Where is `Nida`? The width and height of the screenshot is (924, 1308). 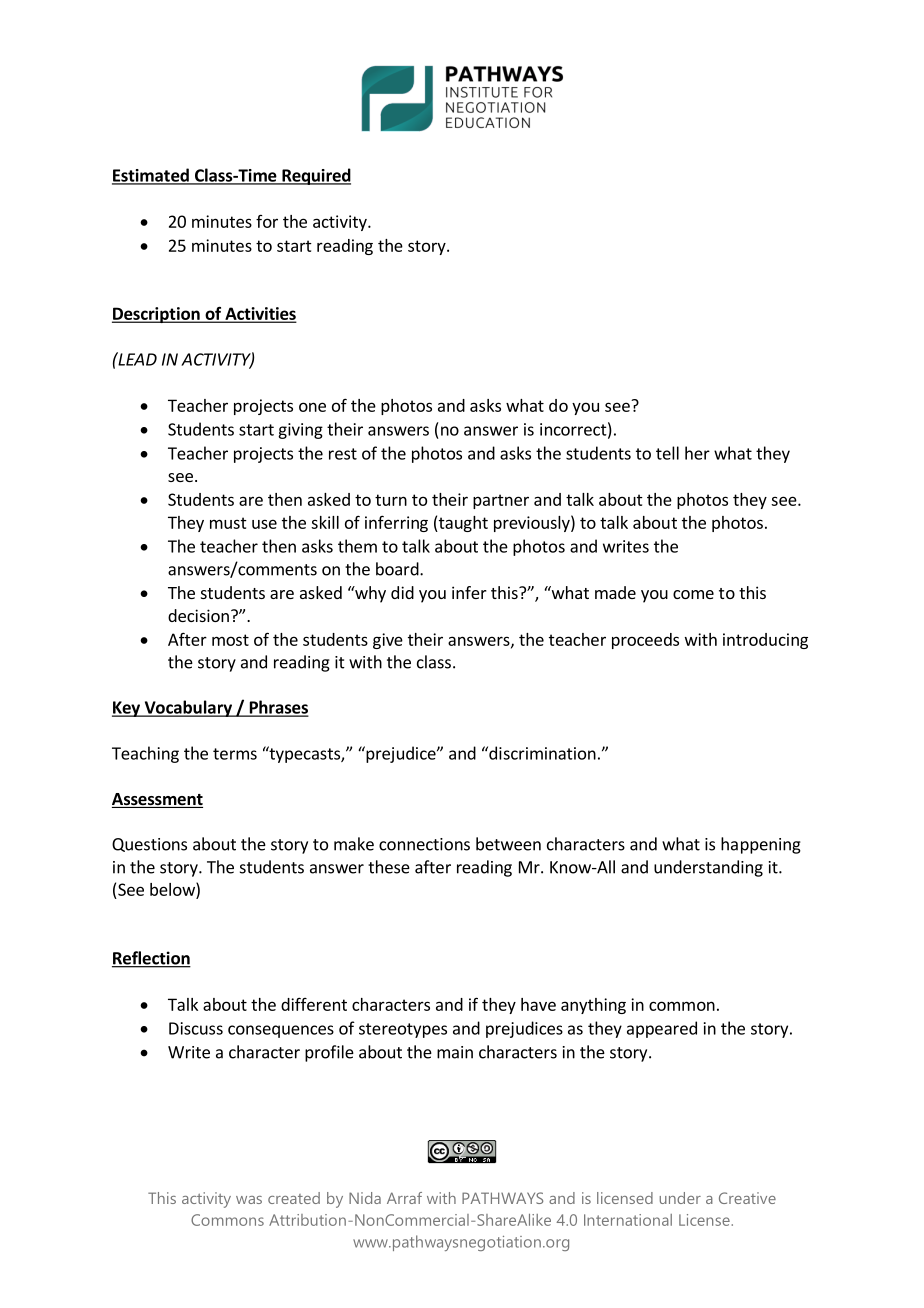 Nida is located at coordinates (365, 1198).
